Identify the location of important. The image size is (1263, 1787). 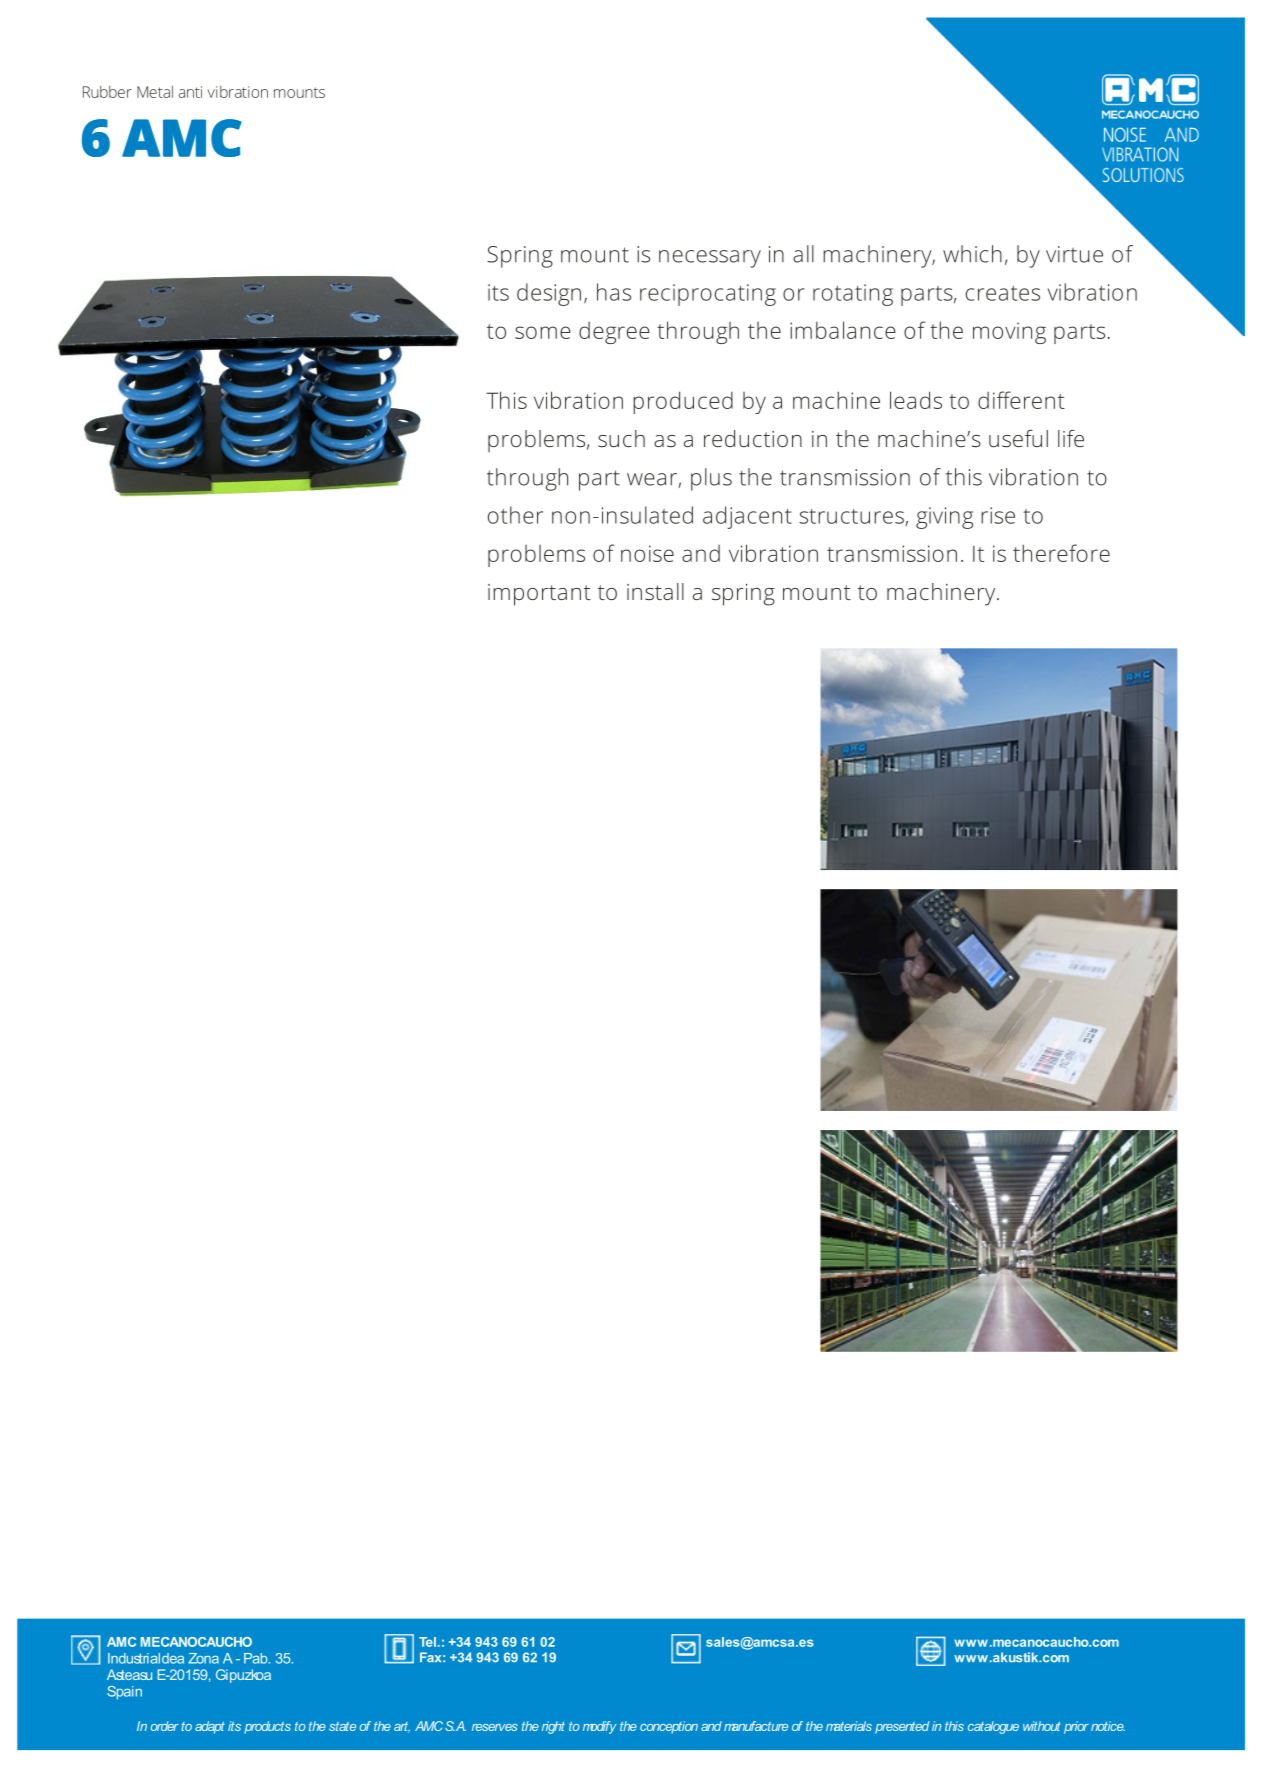
(539, 595).
